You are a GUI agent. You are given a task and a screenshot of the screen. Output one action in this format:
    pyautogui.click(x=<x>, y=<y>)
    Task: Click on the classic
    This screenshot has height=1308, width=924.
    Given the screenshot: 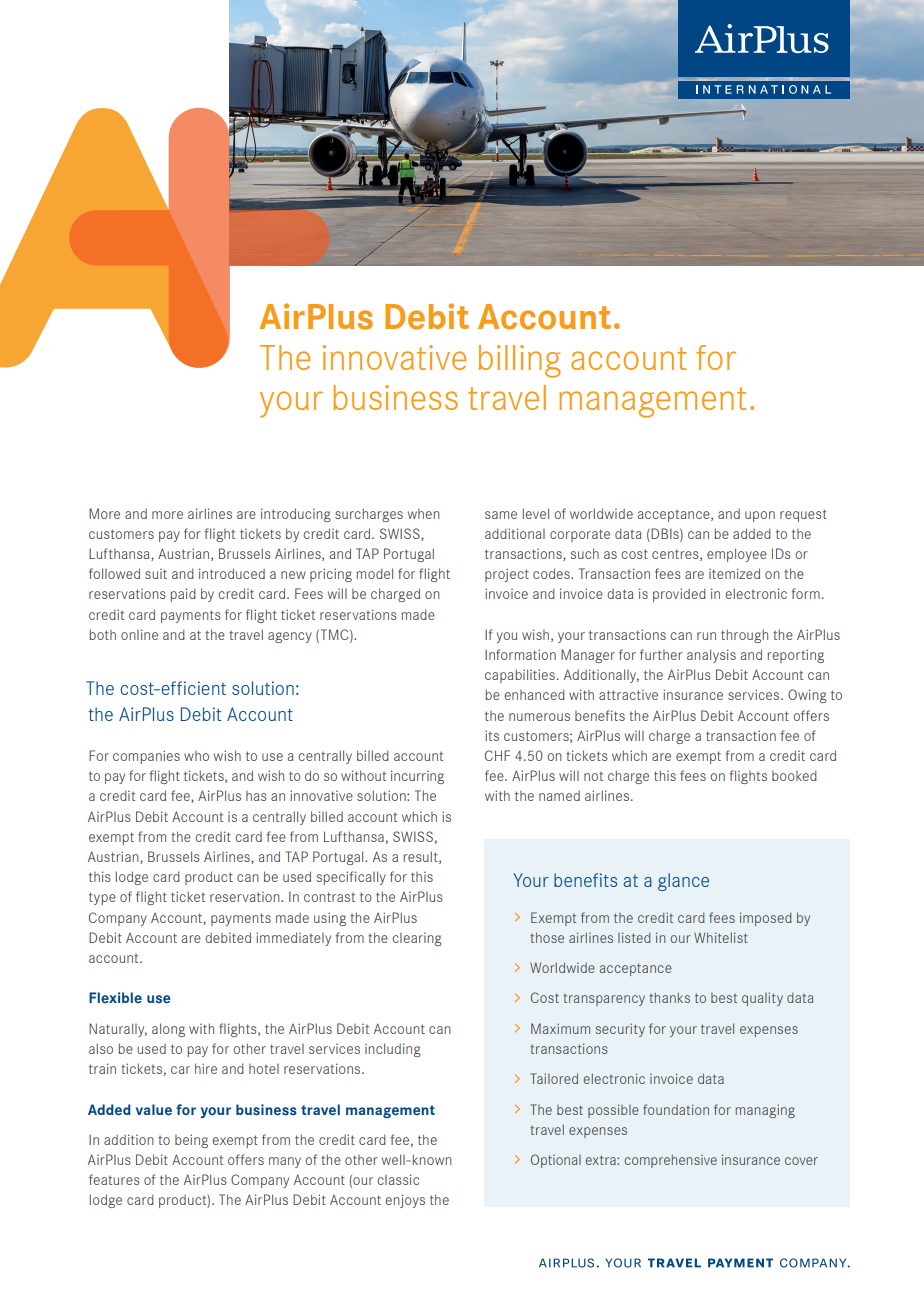 What is the action you would take?
    pyautogui.click(x=398, y=1179)
